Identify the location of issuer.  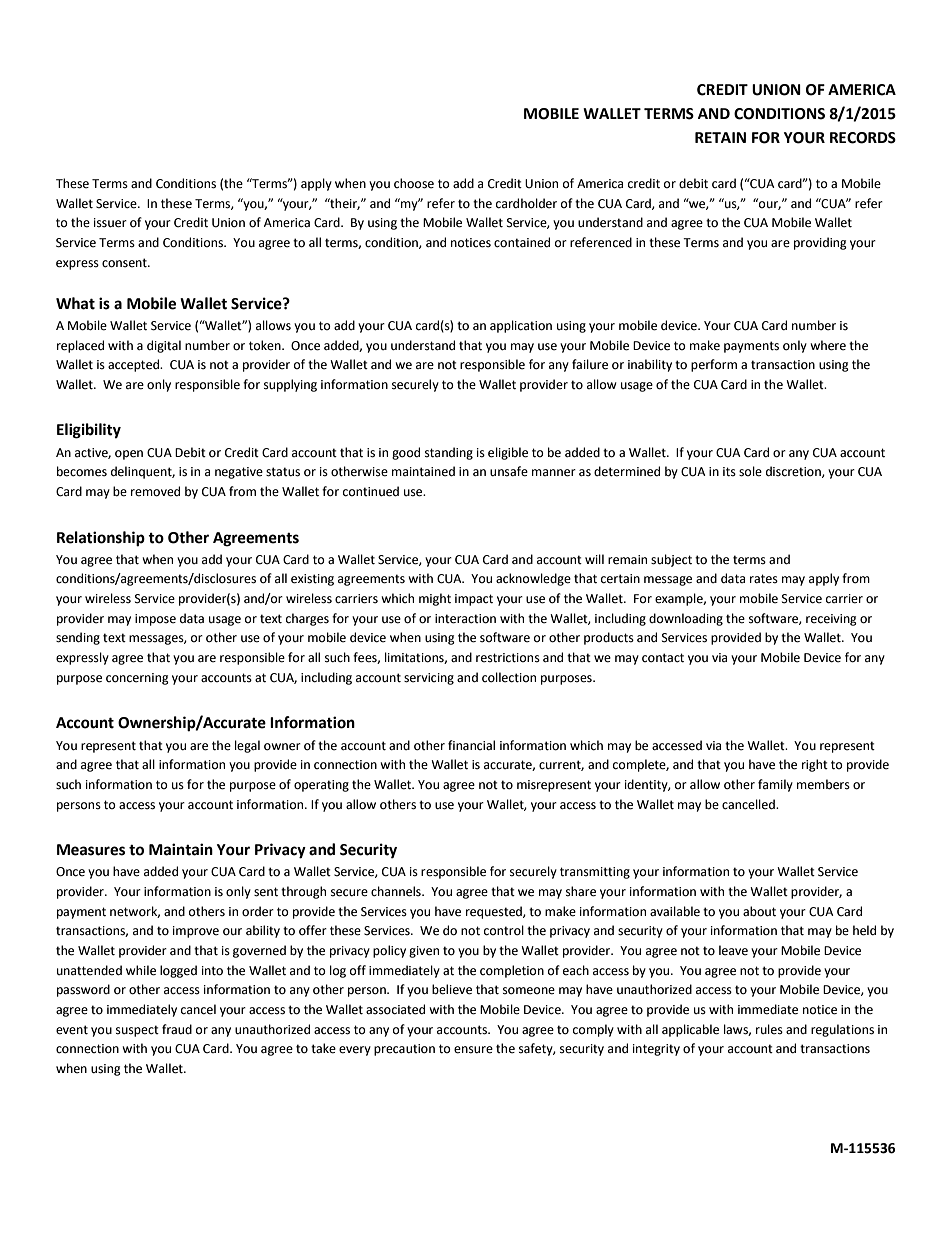
(110, 223).
